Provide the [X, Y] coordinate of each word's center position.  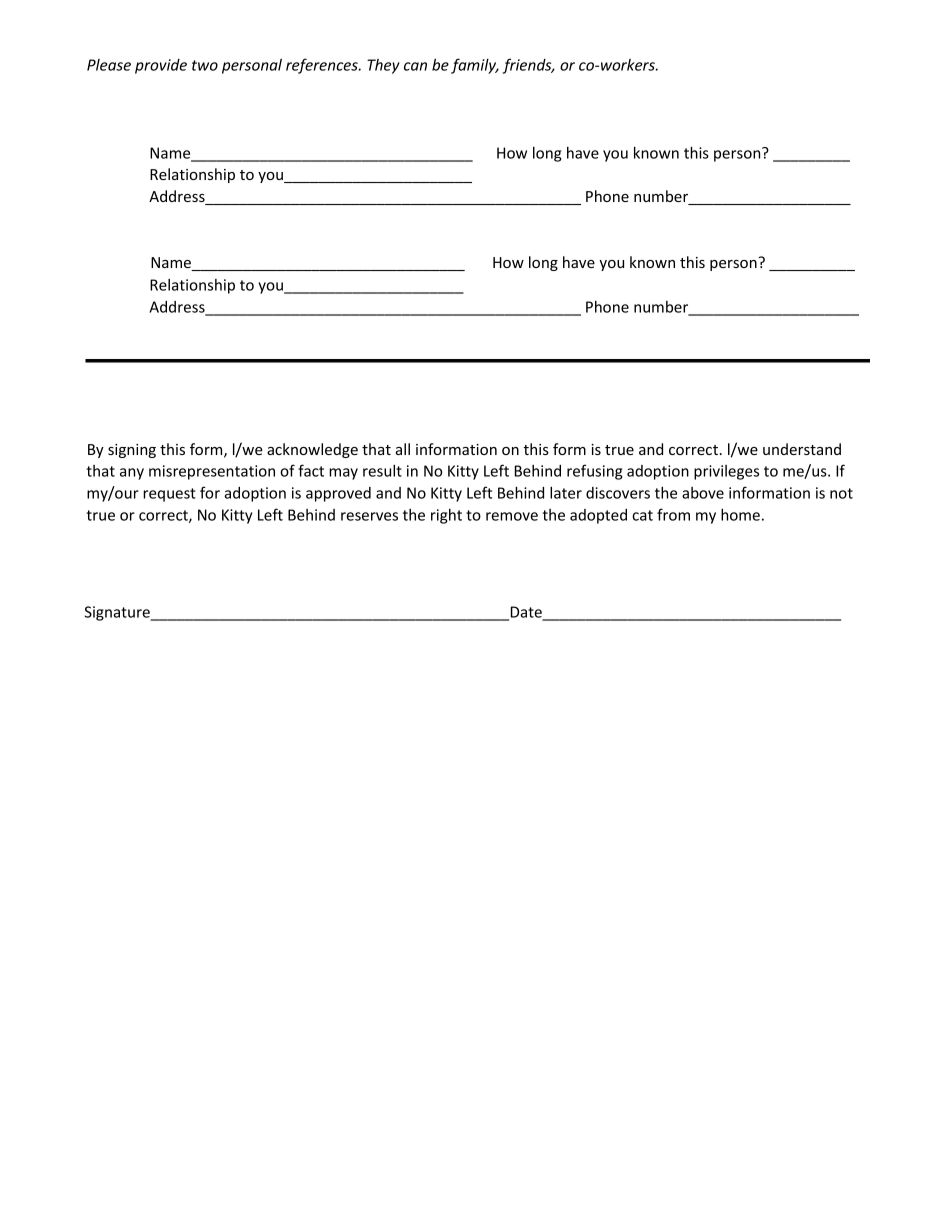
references [323, 66]
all [403, 449]
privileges [726, 472]
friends [528, 66]
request [169, 495]
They [383, 66]
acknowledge [312, 450]
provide [161, 66]
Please [109, 65]
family [475, 66]
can [415, 66]
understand [802, 449]
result [382, 470]
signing [132, 451]
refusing [594, 472]
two [205, 65]
